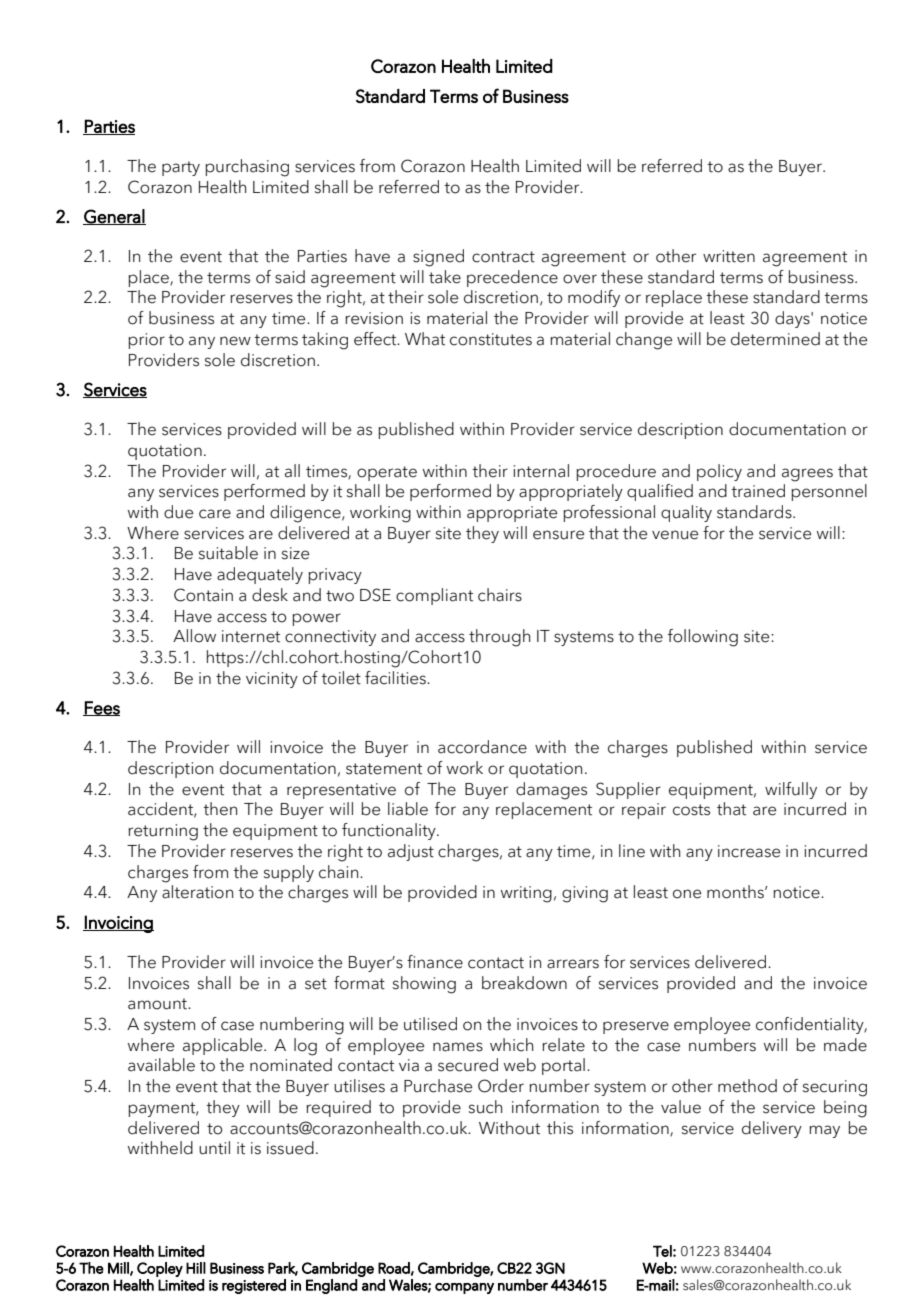  What do you see at coordinates (424, 985) in the screenshot?
I see `showing` at bounding box center [424, 985].
